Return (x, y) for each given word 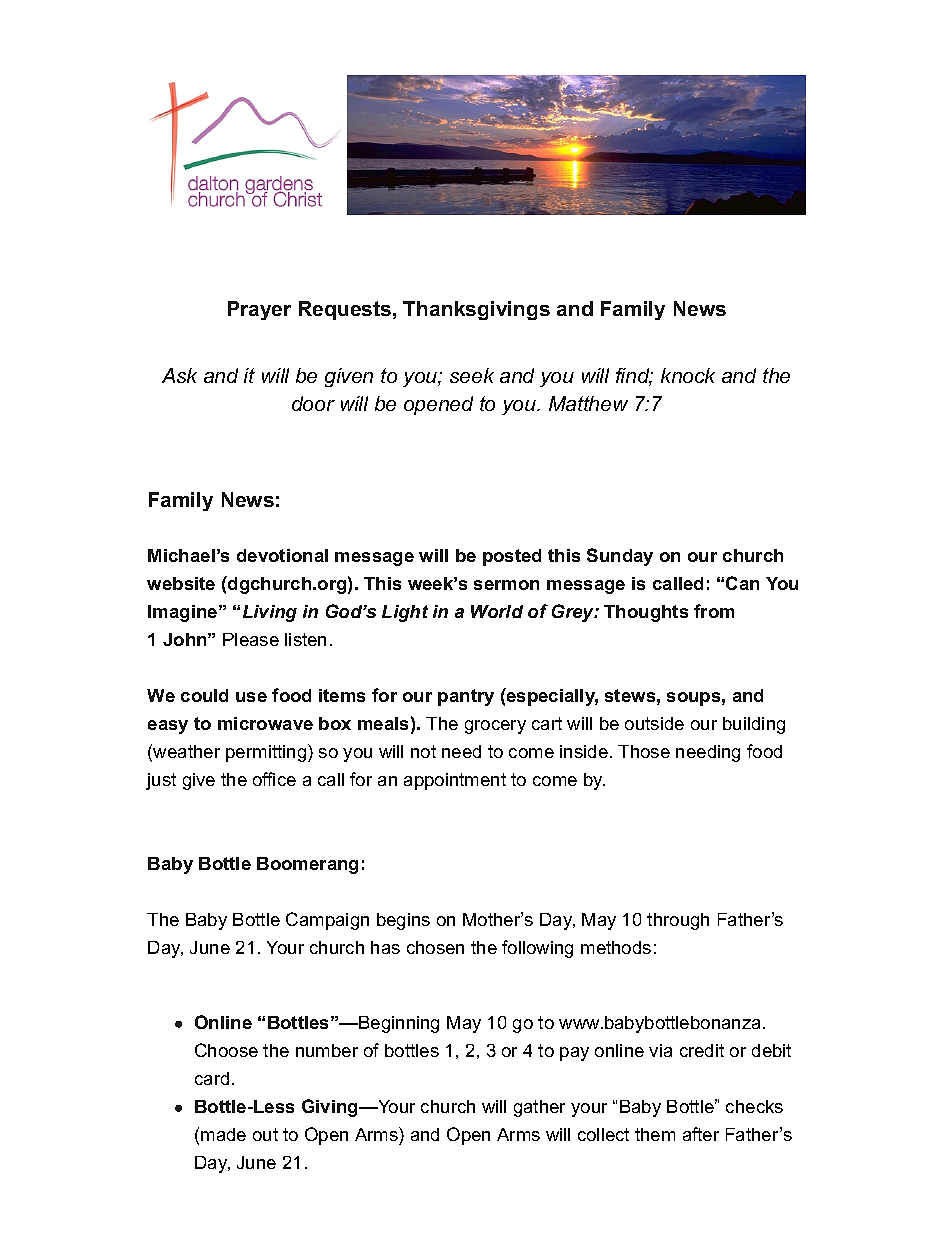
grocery (495, 727)
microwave (265, 723)
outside (654, 723)
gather (539, 1108)
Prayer (259, 310)
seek (472, 375)
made (223, 1134)
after (701, 1134)
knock (688, 375)
